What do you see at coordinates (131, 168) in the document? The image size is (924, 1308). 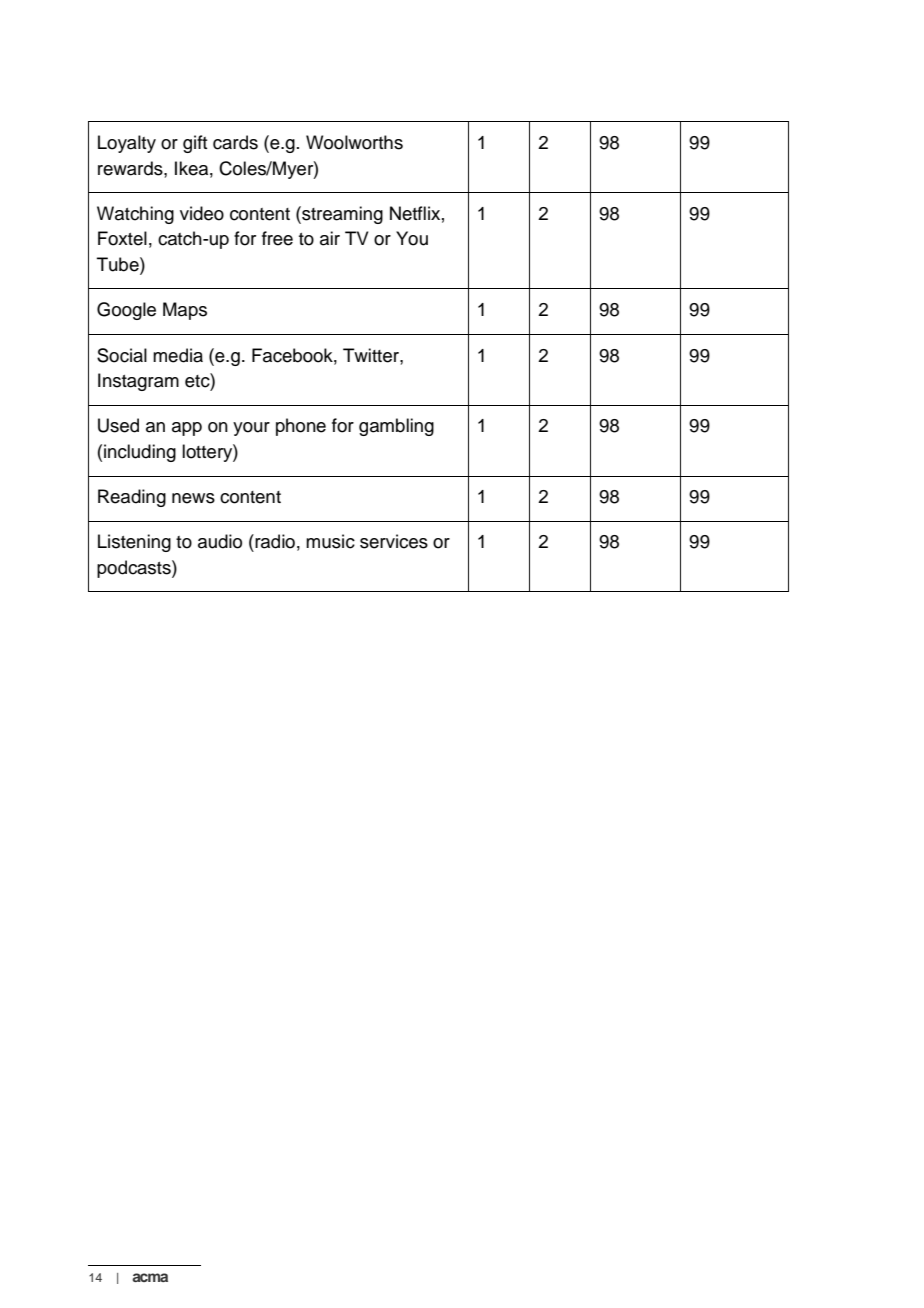 I see `rewards` at bounding box center [131, 168].
